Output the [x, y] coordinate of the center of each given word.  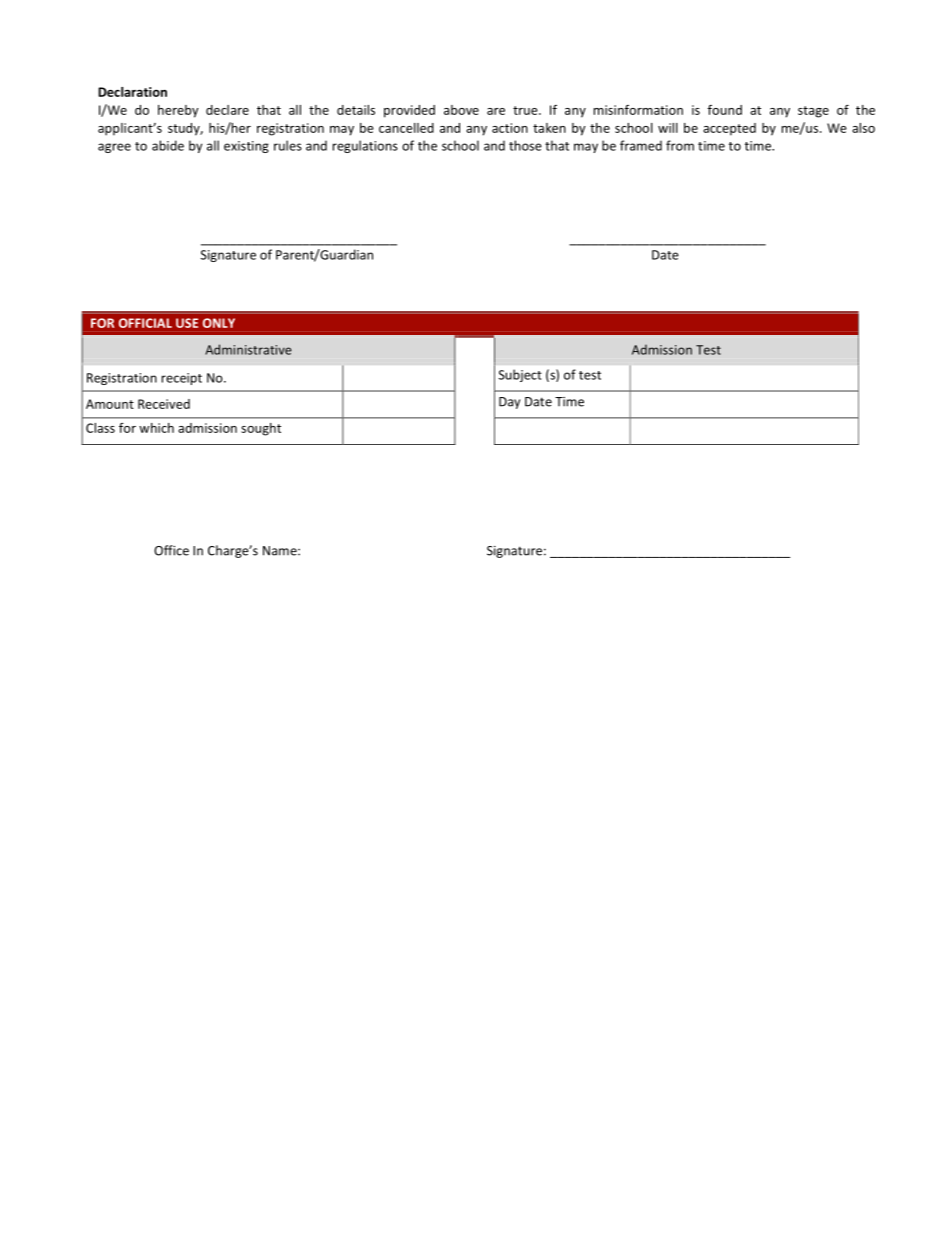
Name [281, 551]
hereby [178, 111]
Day [509, 403]
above [461, 110]
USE [187, 323]
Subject [520, 375]
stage [813, 112]
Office [171, 550]
